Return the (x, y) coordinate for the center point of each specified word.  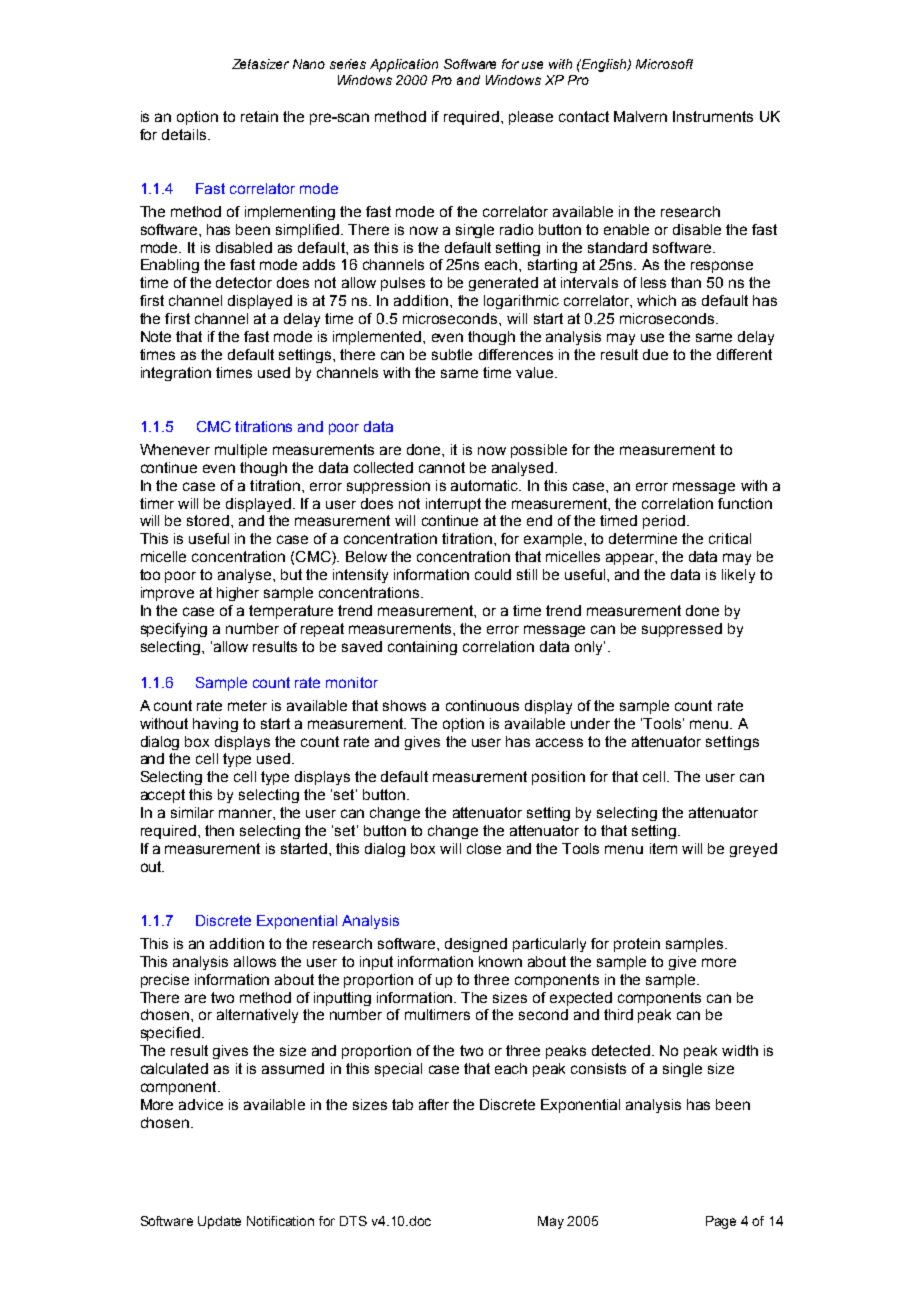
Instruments (713, 116)
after (434, 1104)
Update (219, 1222)
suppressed (682, 630)
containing (422, 648)
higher (238, 594)
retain (259, 116)
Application (404, 65)
